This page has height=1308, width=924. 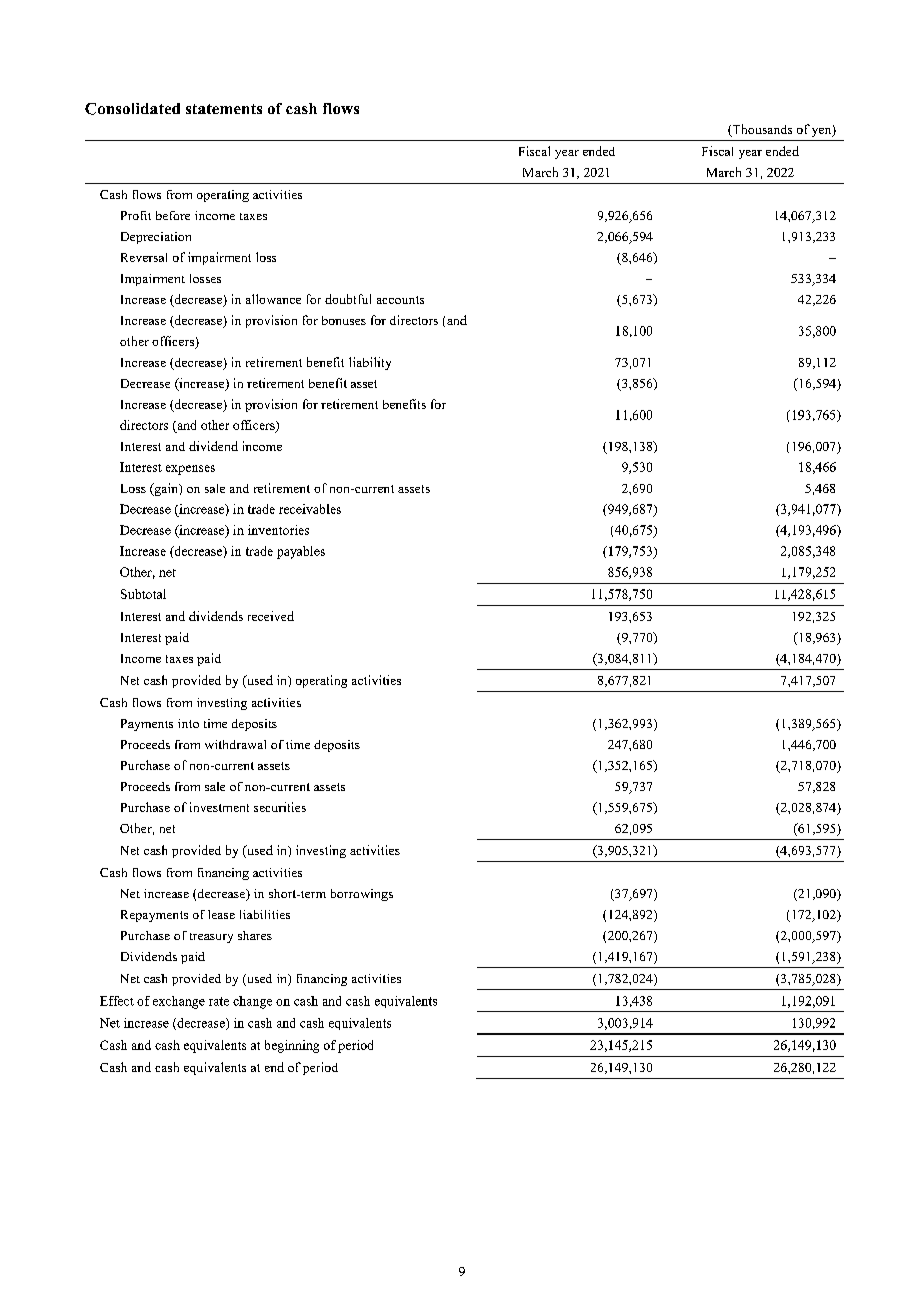 What do you see at coordinates (117, 1001) in the page?
I see `Effect` at bounding box center [117, 1001].
